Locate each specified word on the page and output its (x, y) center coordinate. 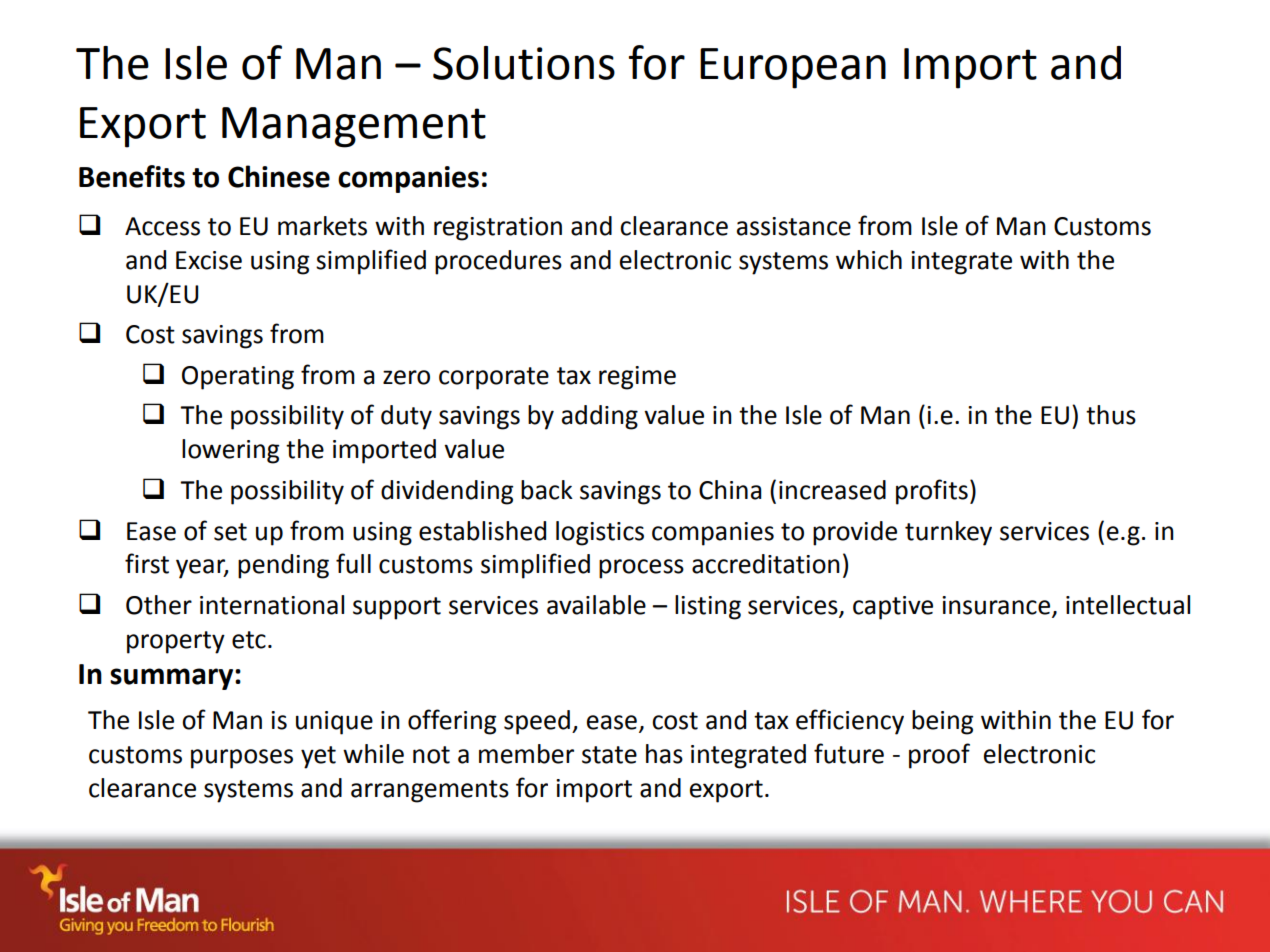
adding (600, 417)
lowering (230, 451)
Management (354, 127)
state (609, 755)
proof (939, 756)
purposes (242, 759)
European (793, 68)
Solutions (524, 63)
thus (1111, 415)
